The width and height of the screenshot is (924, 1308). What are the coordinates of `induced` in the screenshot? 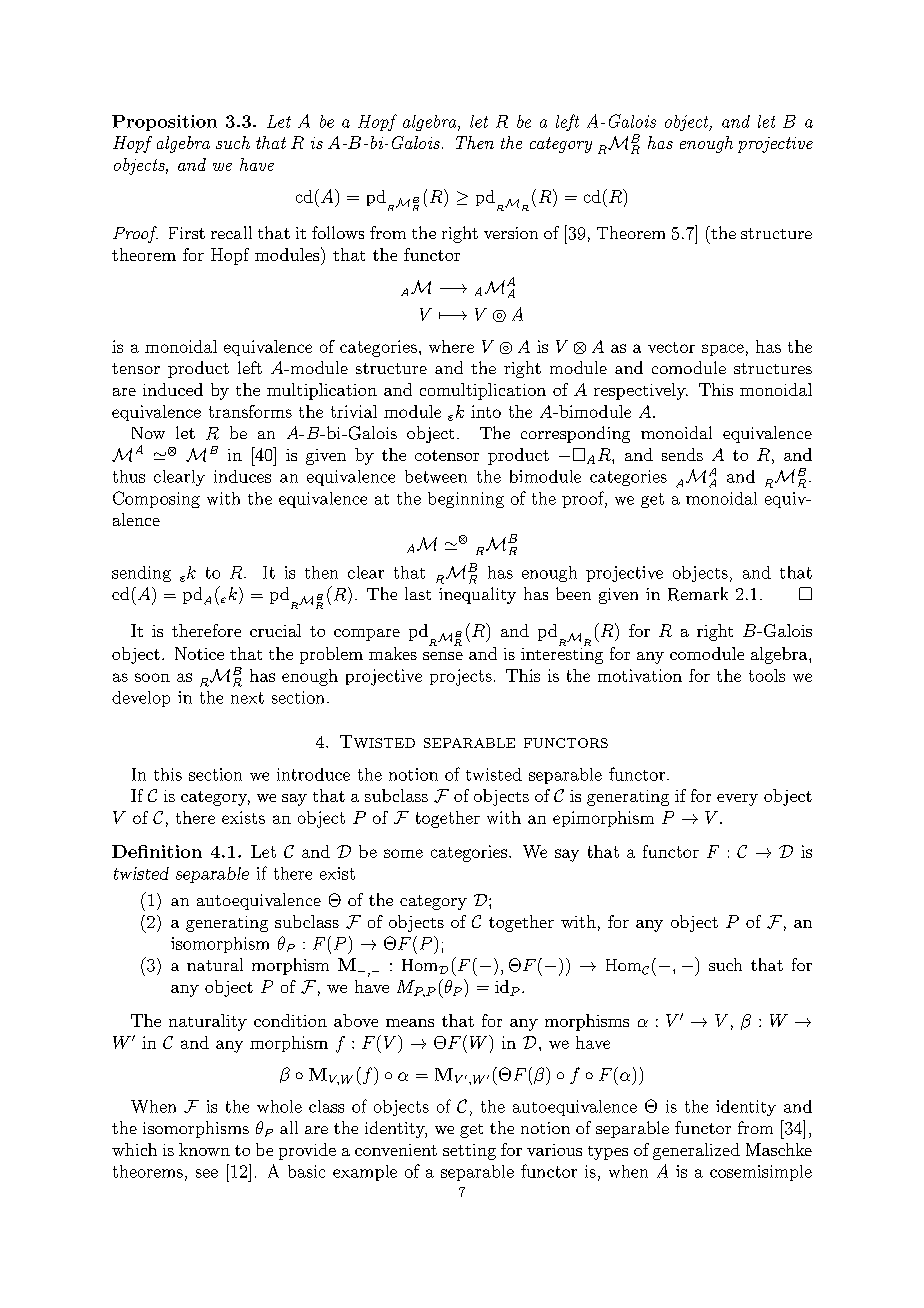 It's located at (173, 389).
